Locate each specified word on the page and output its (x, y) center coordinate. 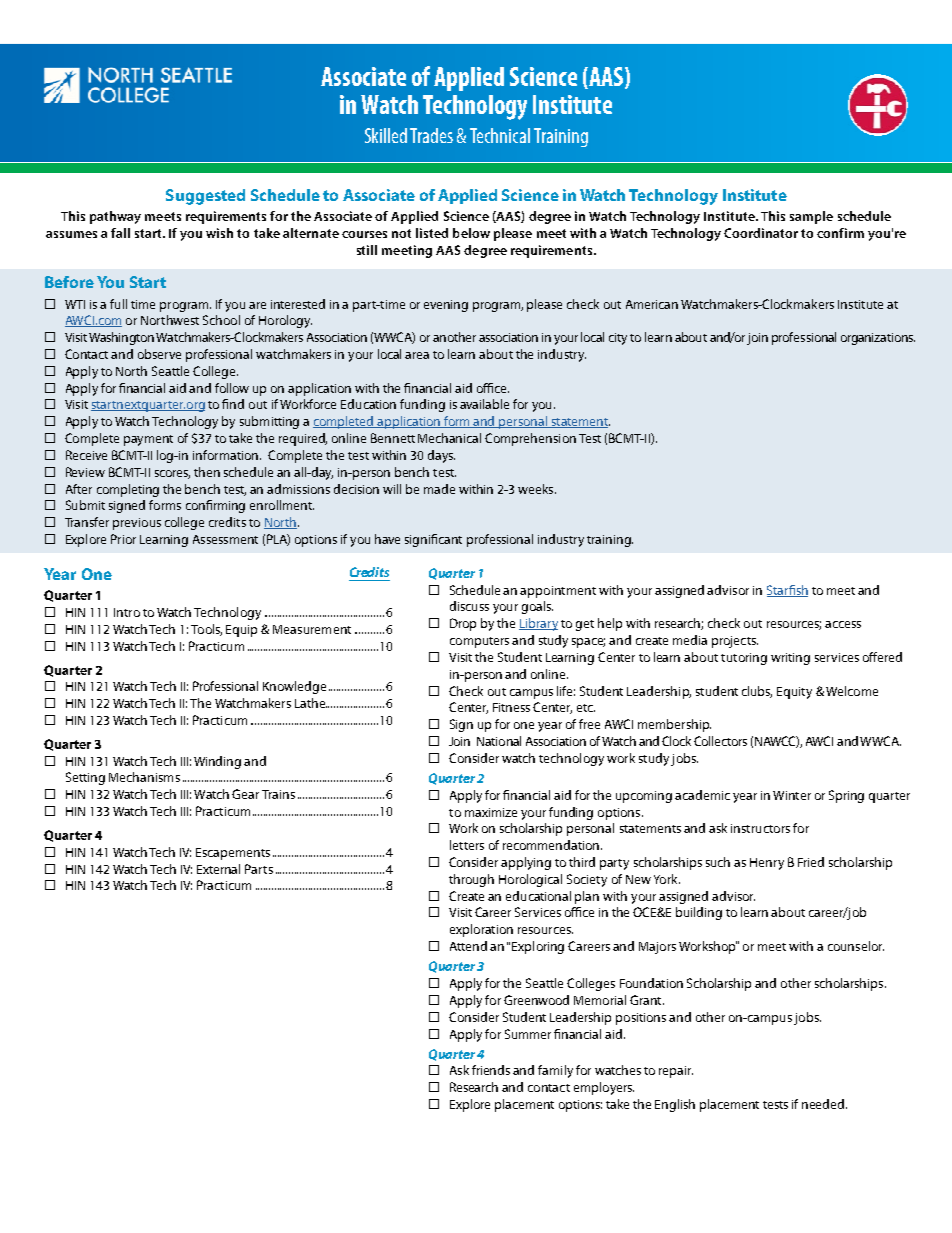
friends (491, 1070)
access (843, 624)
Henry (767, 864)
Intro (127, 612)
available (484, 404)
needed (824, 1104)
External (218, 869)
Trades (431, 135)
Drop (463, 624)
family (555, 1071)
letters (467, 845)
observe (159, 354)
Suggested (205, 197)
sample (811, 217)
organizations (878, 339)
